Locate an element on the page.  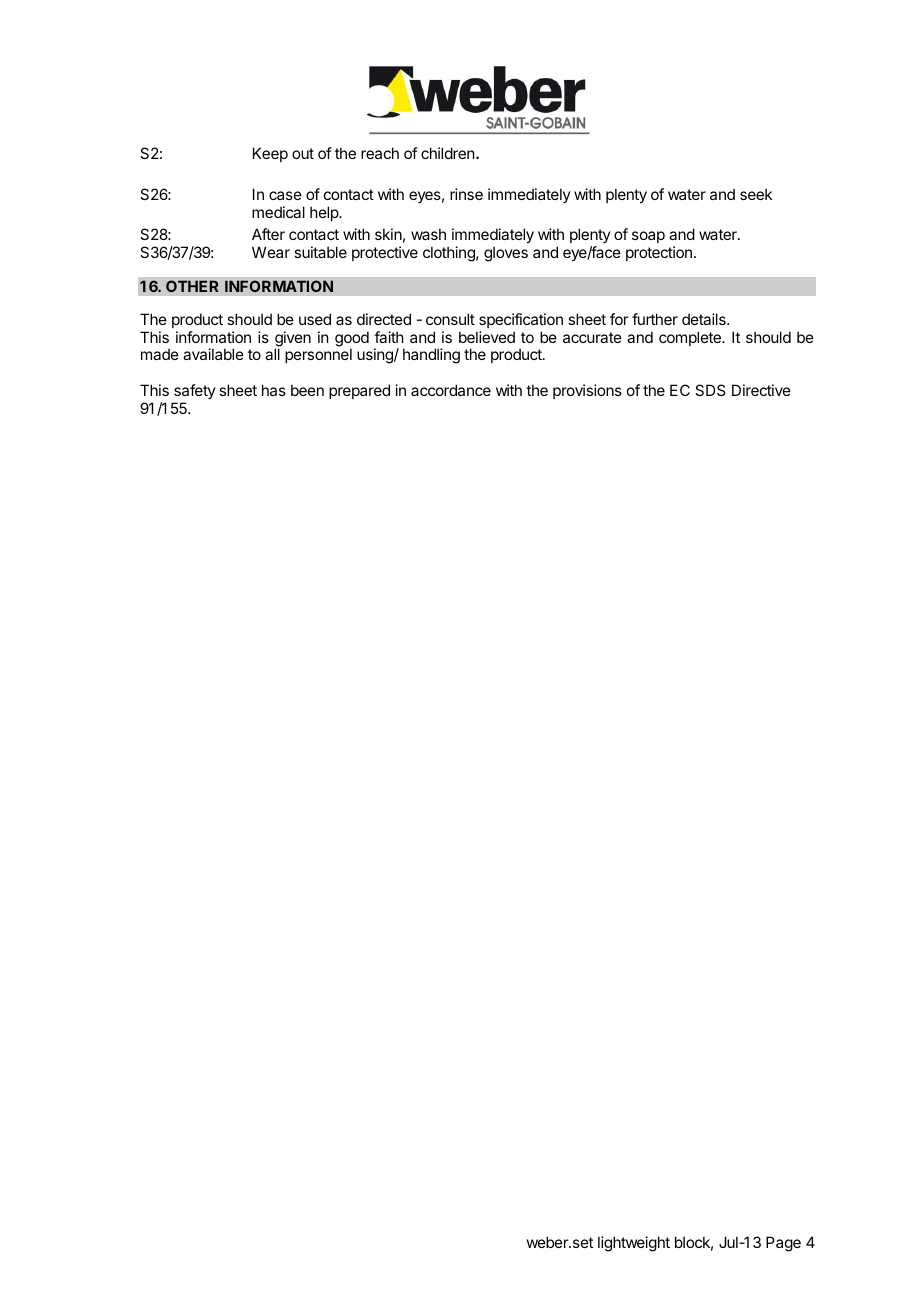
Keep is located at coordinates (270, 154).
